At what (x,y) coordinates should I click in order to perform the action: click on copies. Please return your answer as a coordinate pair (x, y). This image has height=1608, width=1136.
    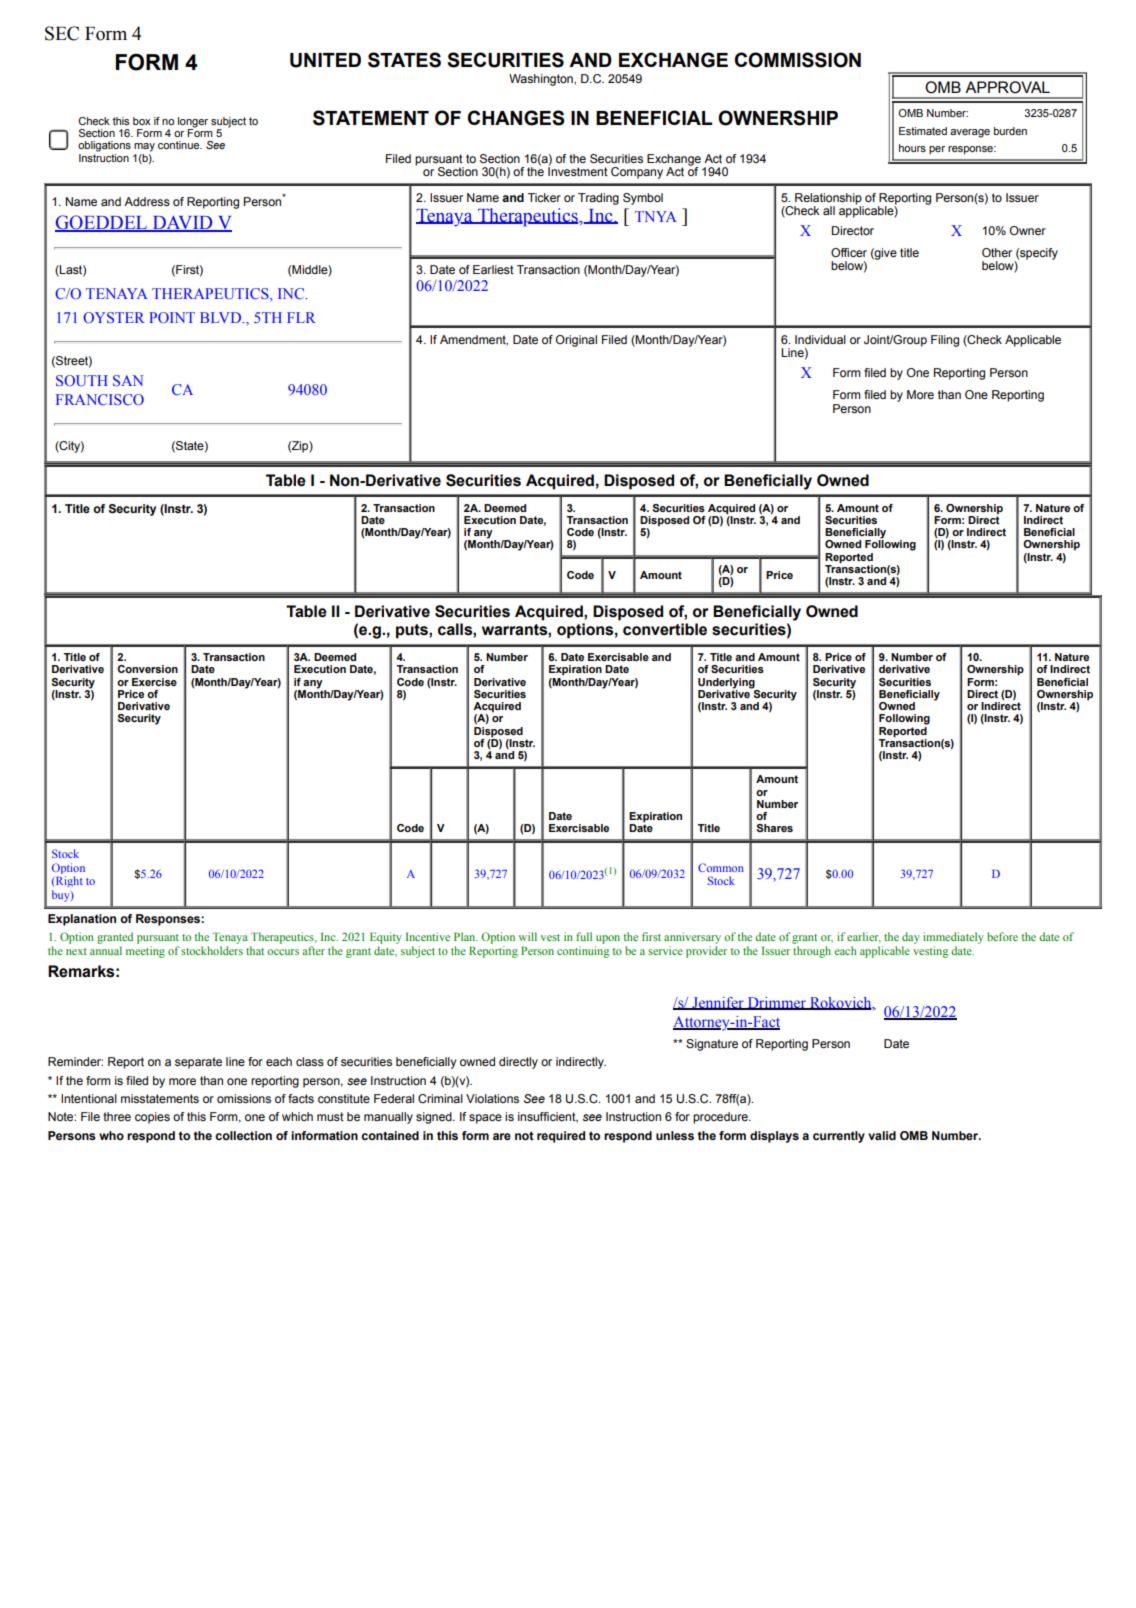
    Looking at the image, I should click on (152, 1118).
